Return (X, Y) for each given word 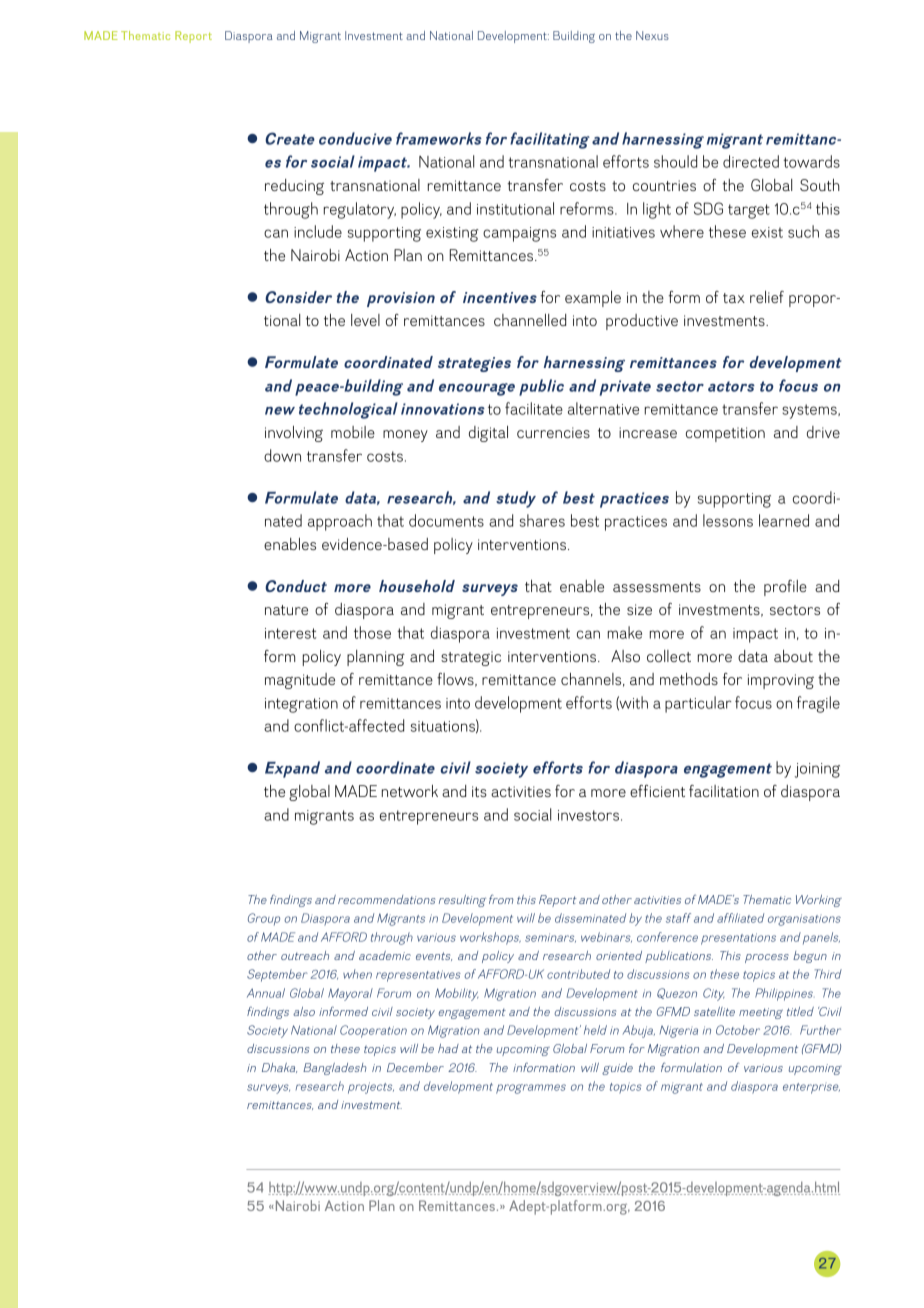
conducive (355, 138)
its (479, 791)
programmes (531, 1089)
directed (751, 161)
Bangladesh (335, 1069)
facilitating (550, 140)
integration (301, 705)
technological (348, 410)
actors (731, 386)
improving (781, 681)
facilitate (534, 408)
